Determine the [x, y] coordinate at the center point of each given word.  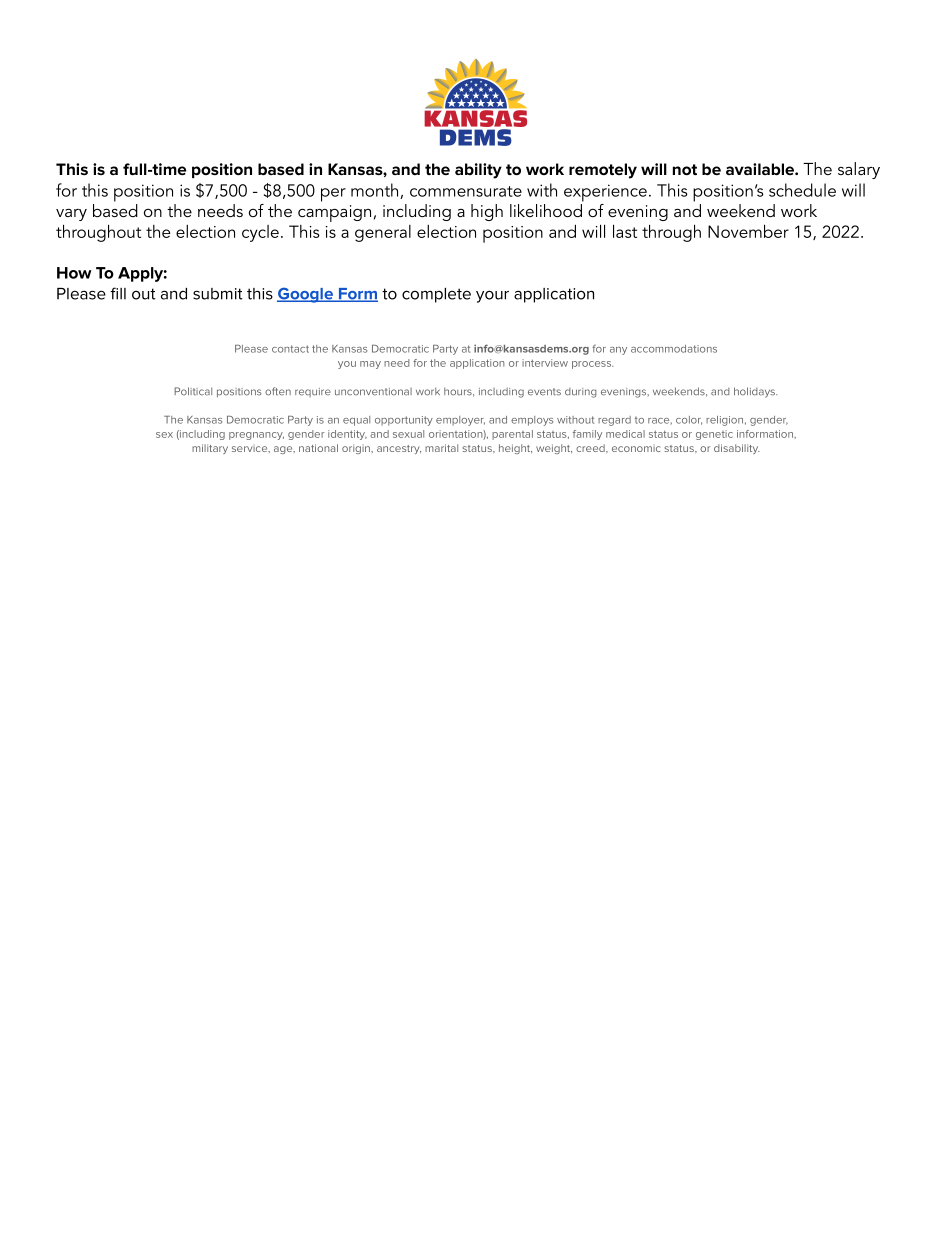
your [492, 296]
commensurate [466, 191]
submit [218, 294]
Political [193, 391]
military [210, 449]
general [383, 233]
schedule [802, 190]
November [748, 231]
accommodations [674, 349]
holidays [755, 392]
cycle [260, 233]
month [376, 191]
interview [545, 363]
